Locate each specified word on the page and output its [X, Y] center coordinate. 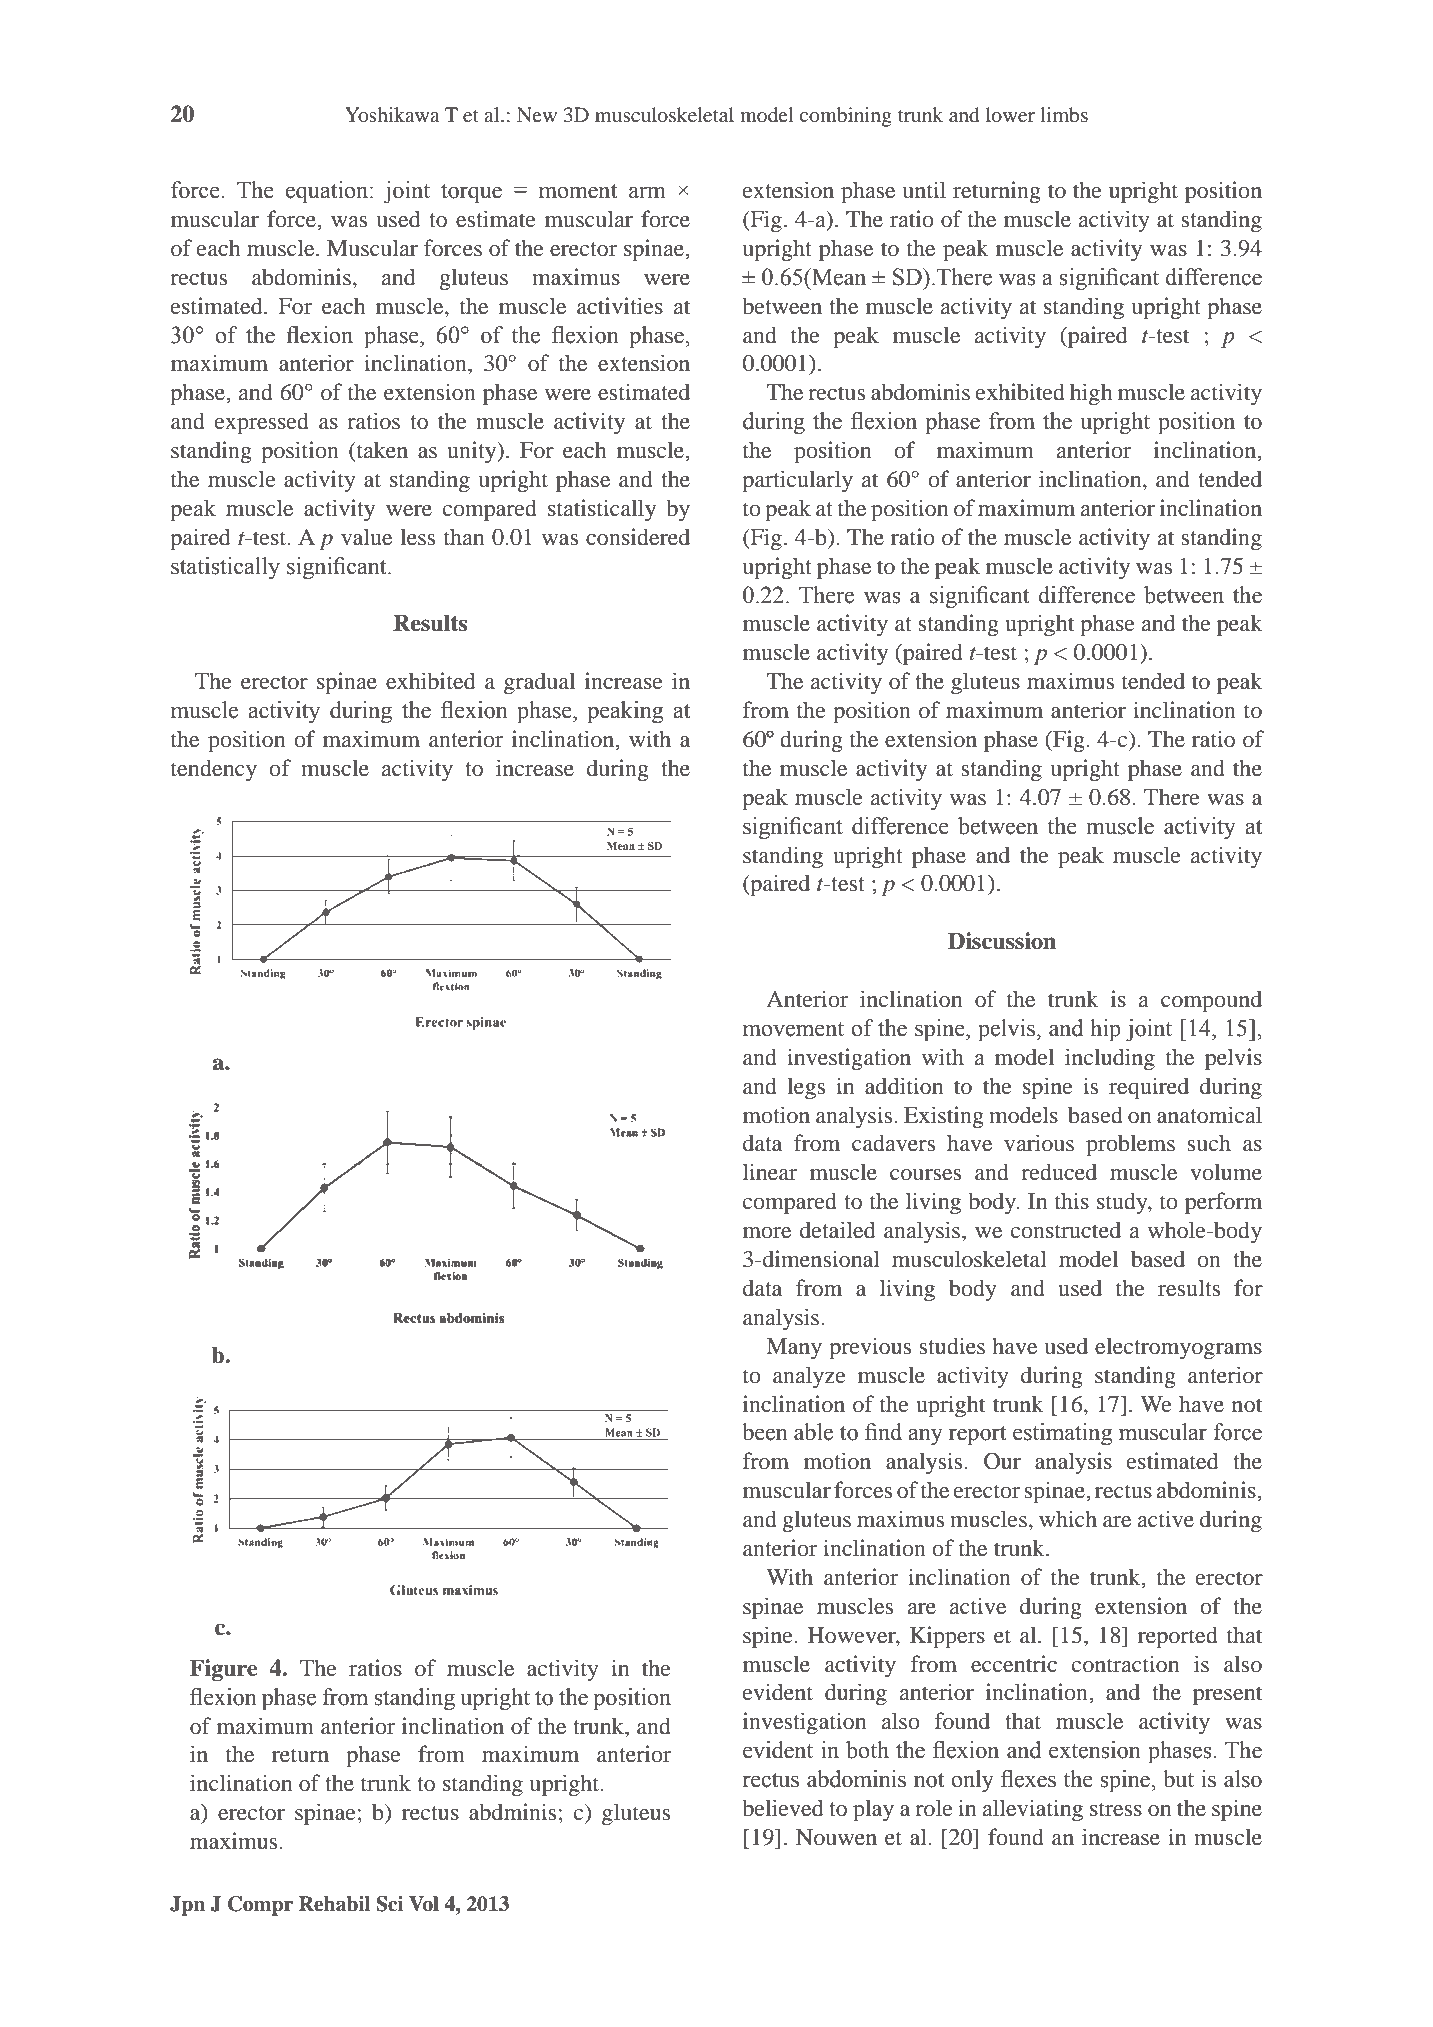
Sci [390, 1904]
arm [647, 192]
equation [328, 192]
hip [1105, 1030]
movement [793, 1029]
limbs [1064, 114]
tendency [214, 770]
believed [783, 1808]
